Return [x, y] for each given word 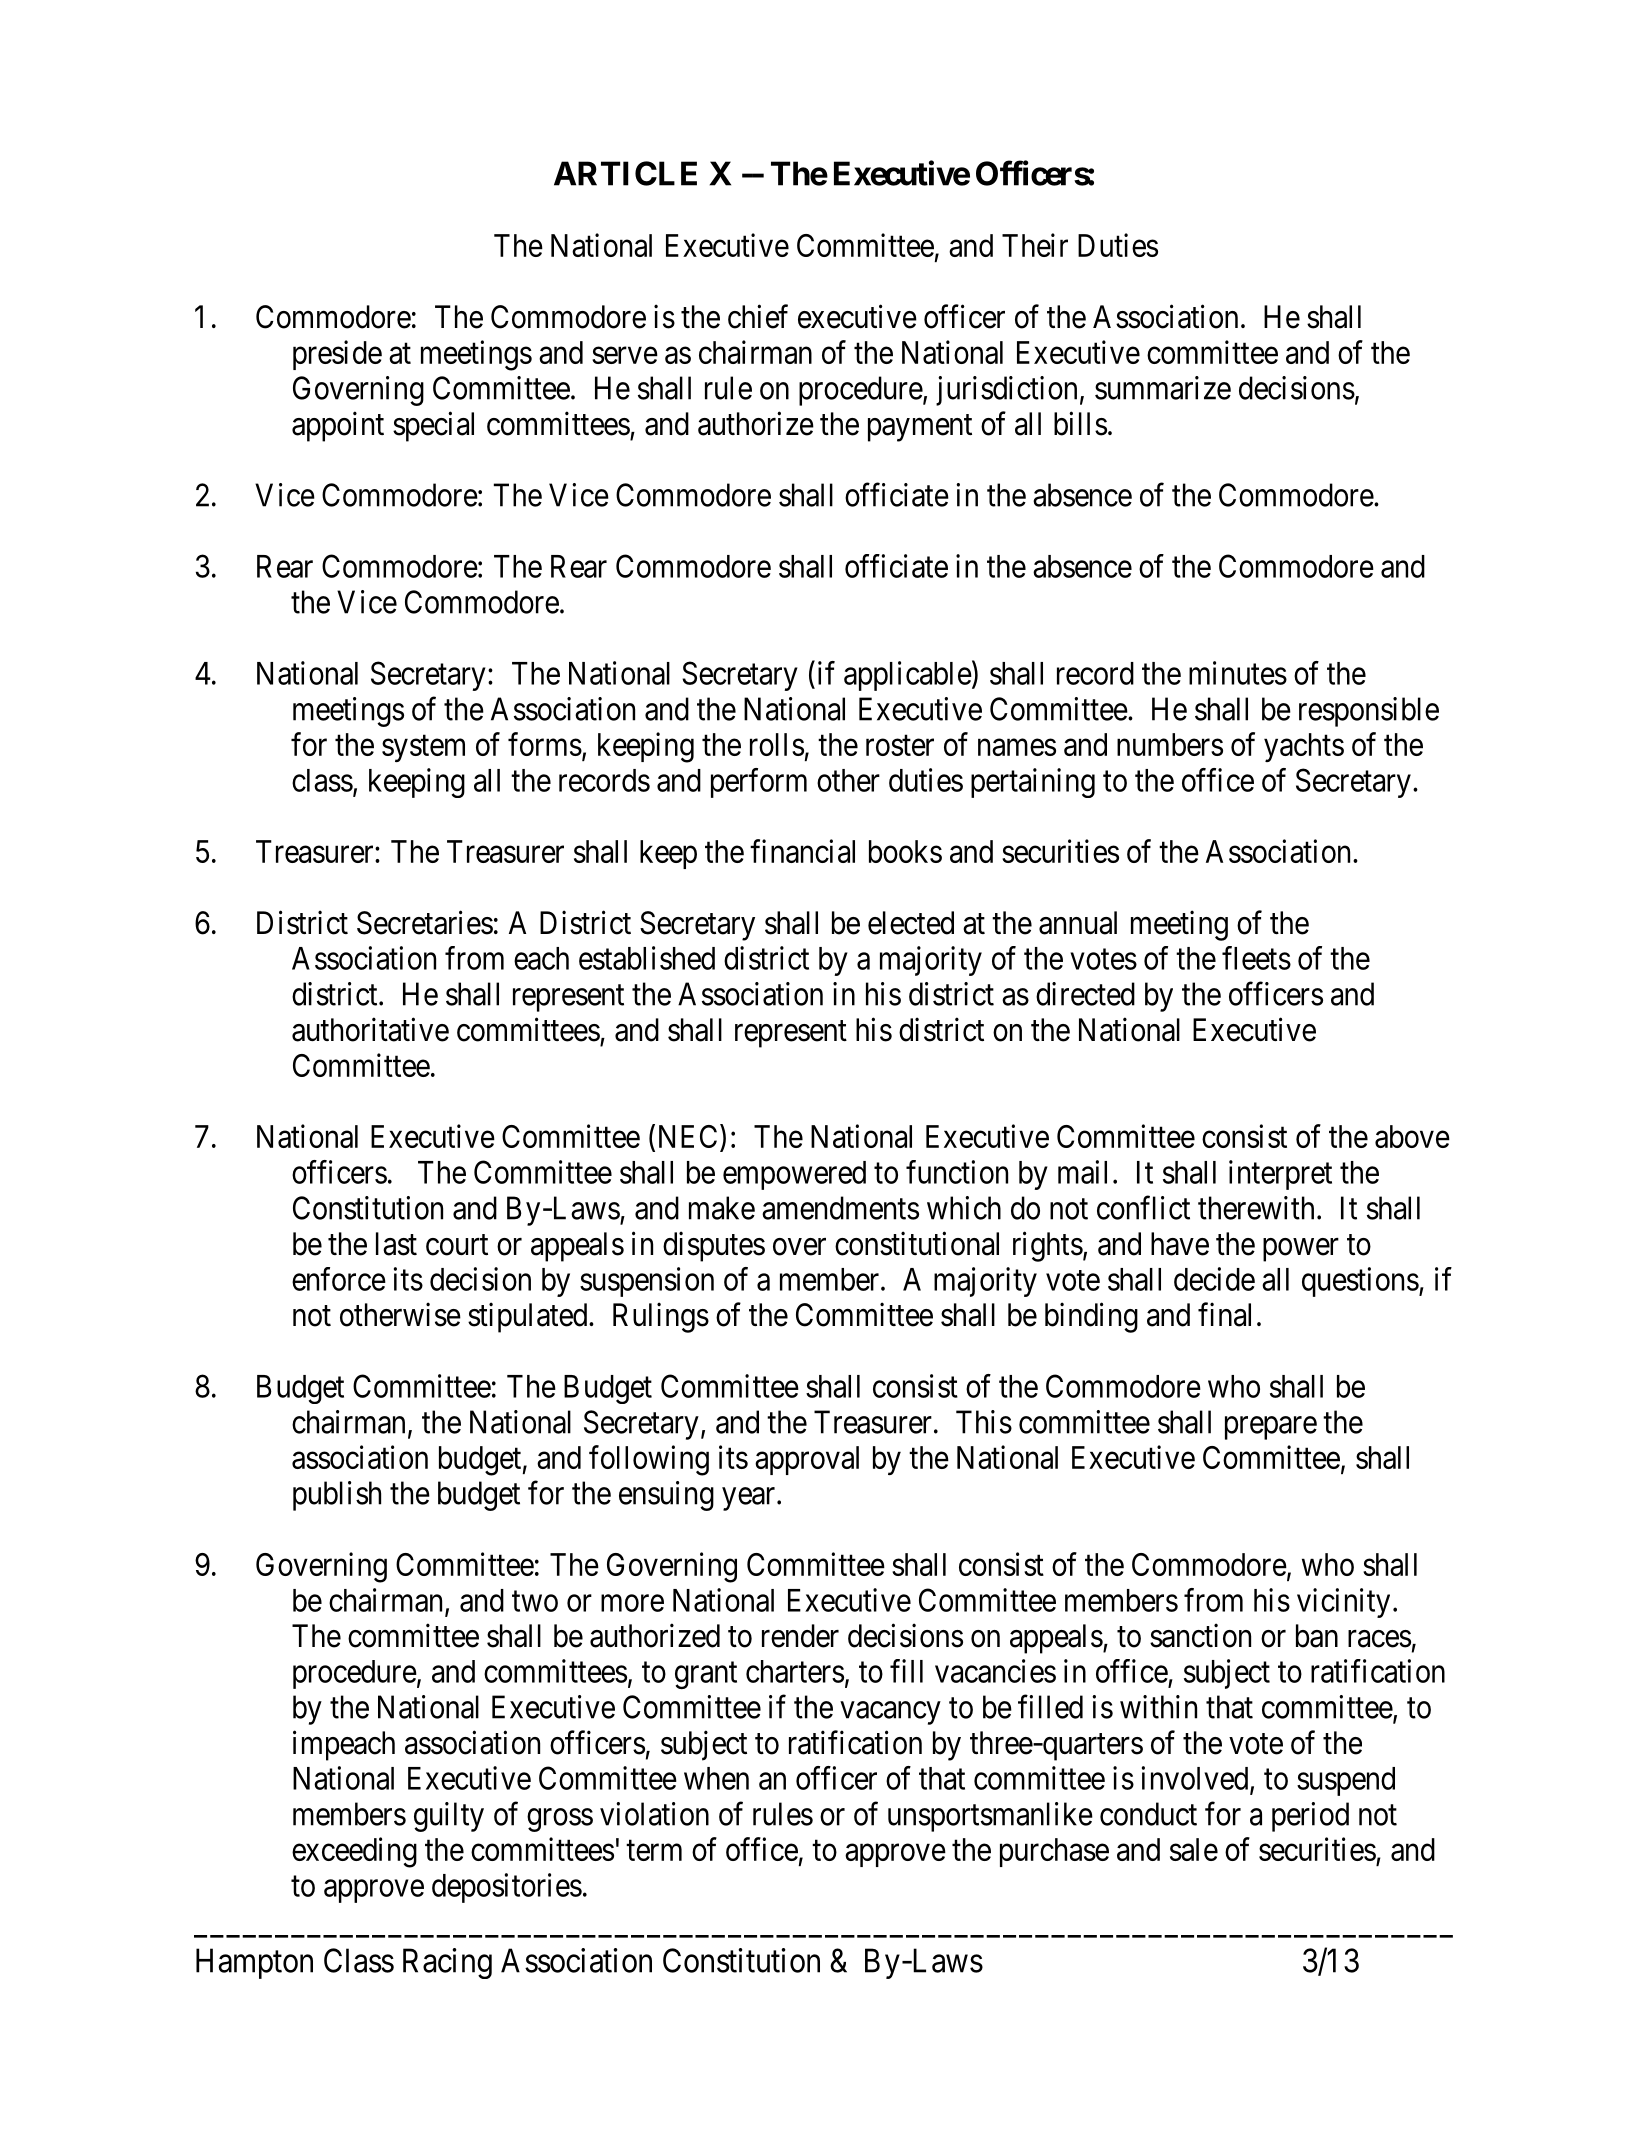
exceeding [354, 1852]
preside [337, 355]
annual [1078, 923]
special [433, 426]
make [722, 1208]
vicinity [1343, 1603]
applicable [908, 676]
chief [758, 316]
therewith [1256, 1208]
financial [802, 851]
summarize [1163, 388]
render [800, 1636]
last [396, 1244]
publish [337, 1496]
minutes [1238, 673]
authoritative [370, 1029]
